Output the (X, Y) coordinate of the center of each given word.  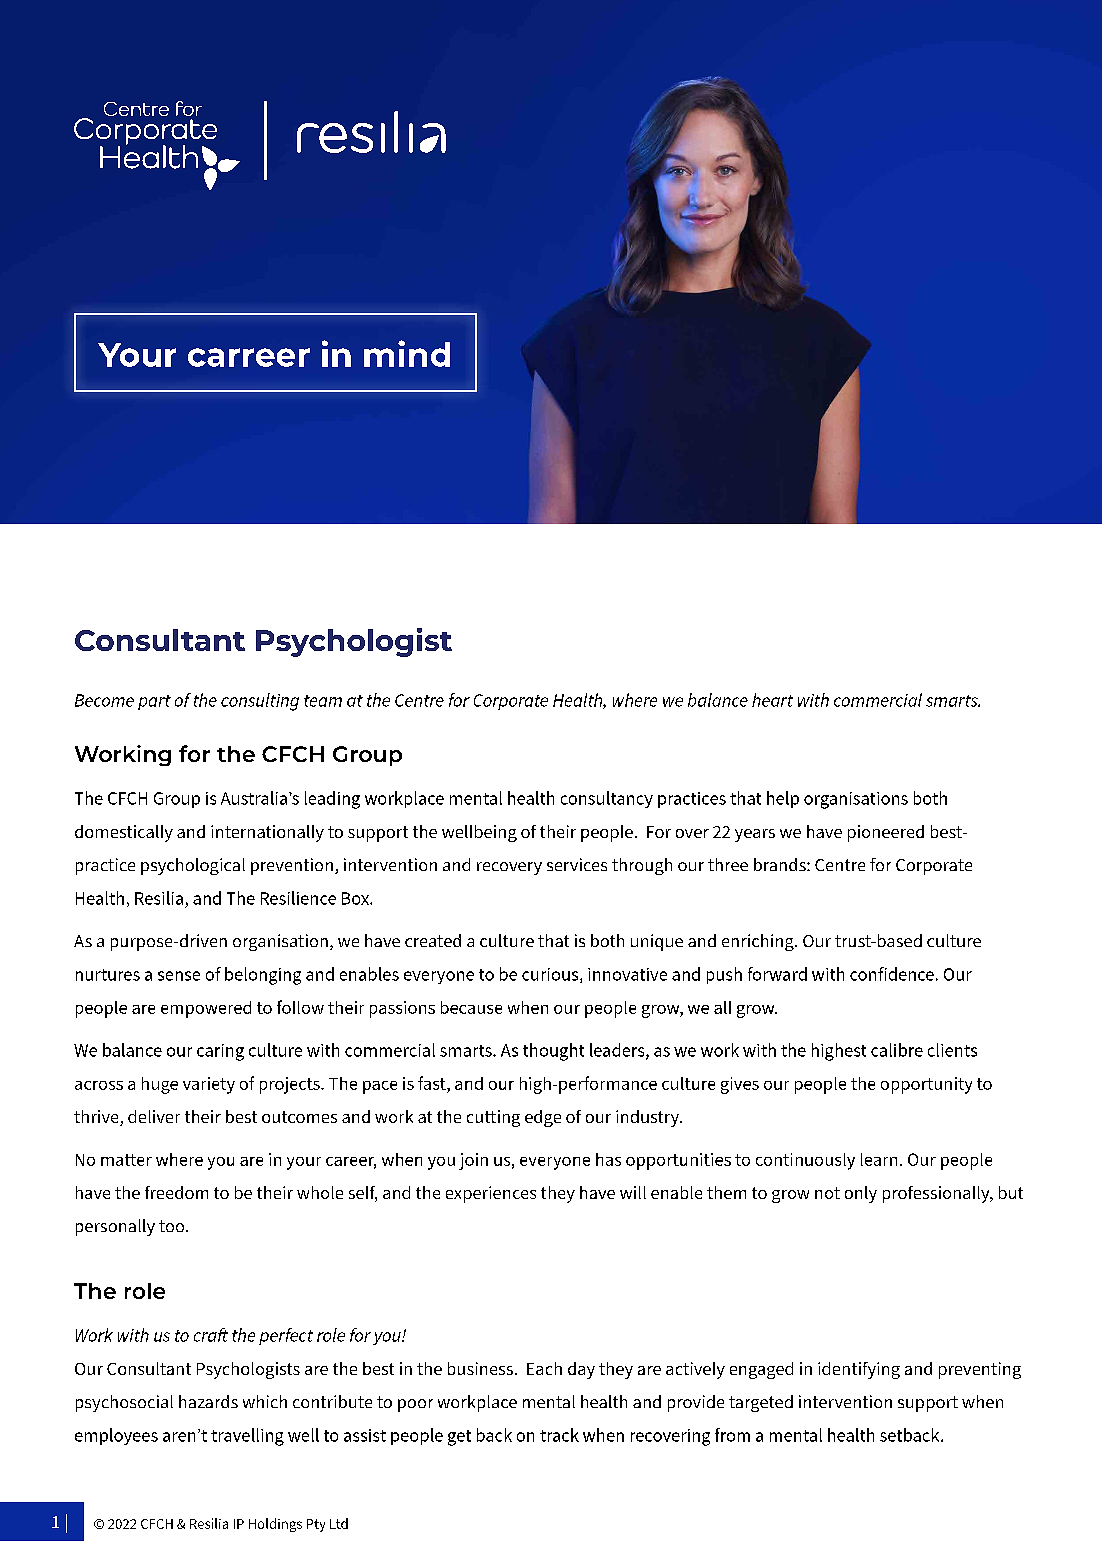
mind (407, 353)
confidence (892, 974)
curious (551, 975)
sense (179, 976)
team (323, 701)
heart (772, 700)
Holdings (275, 1525)
